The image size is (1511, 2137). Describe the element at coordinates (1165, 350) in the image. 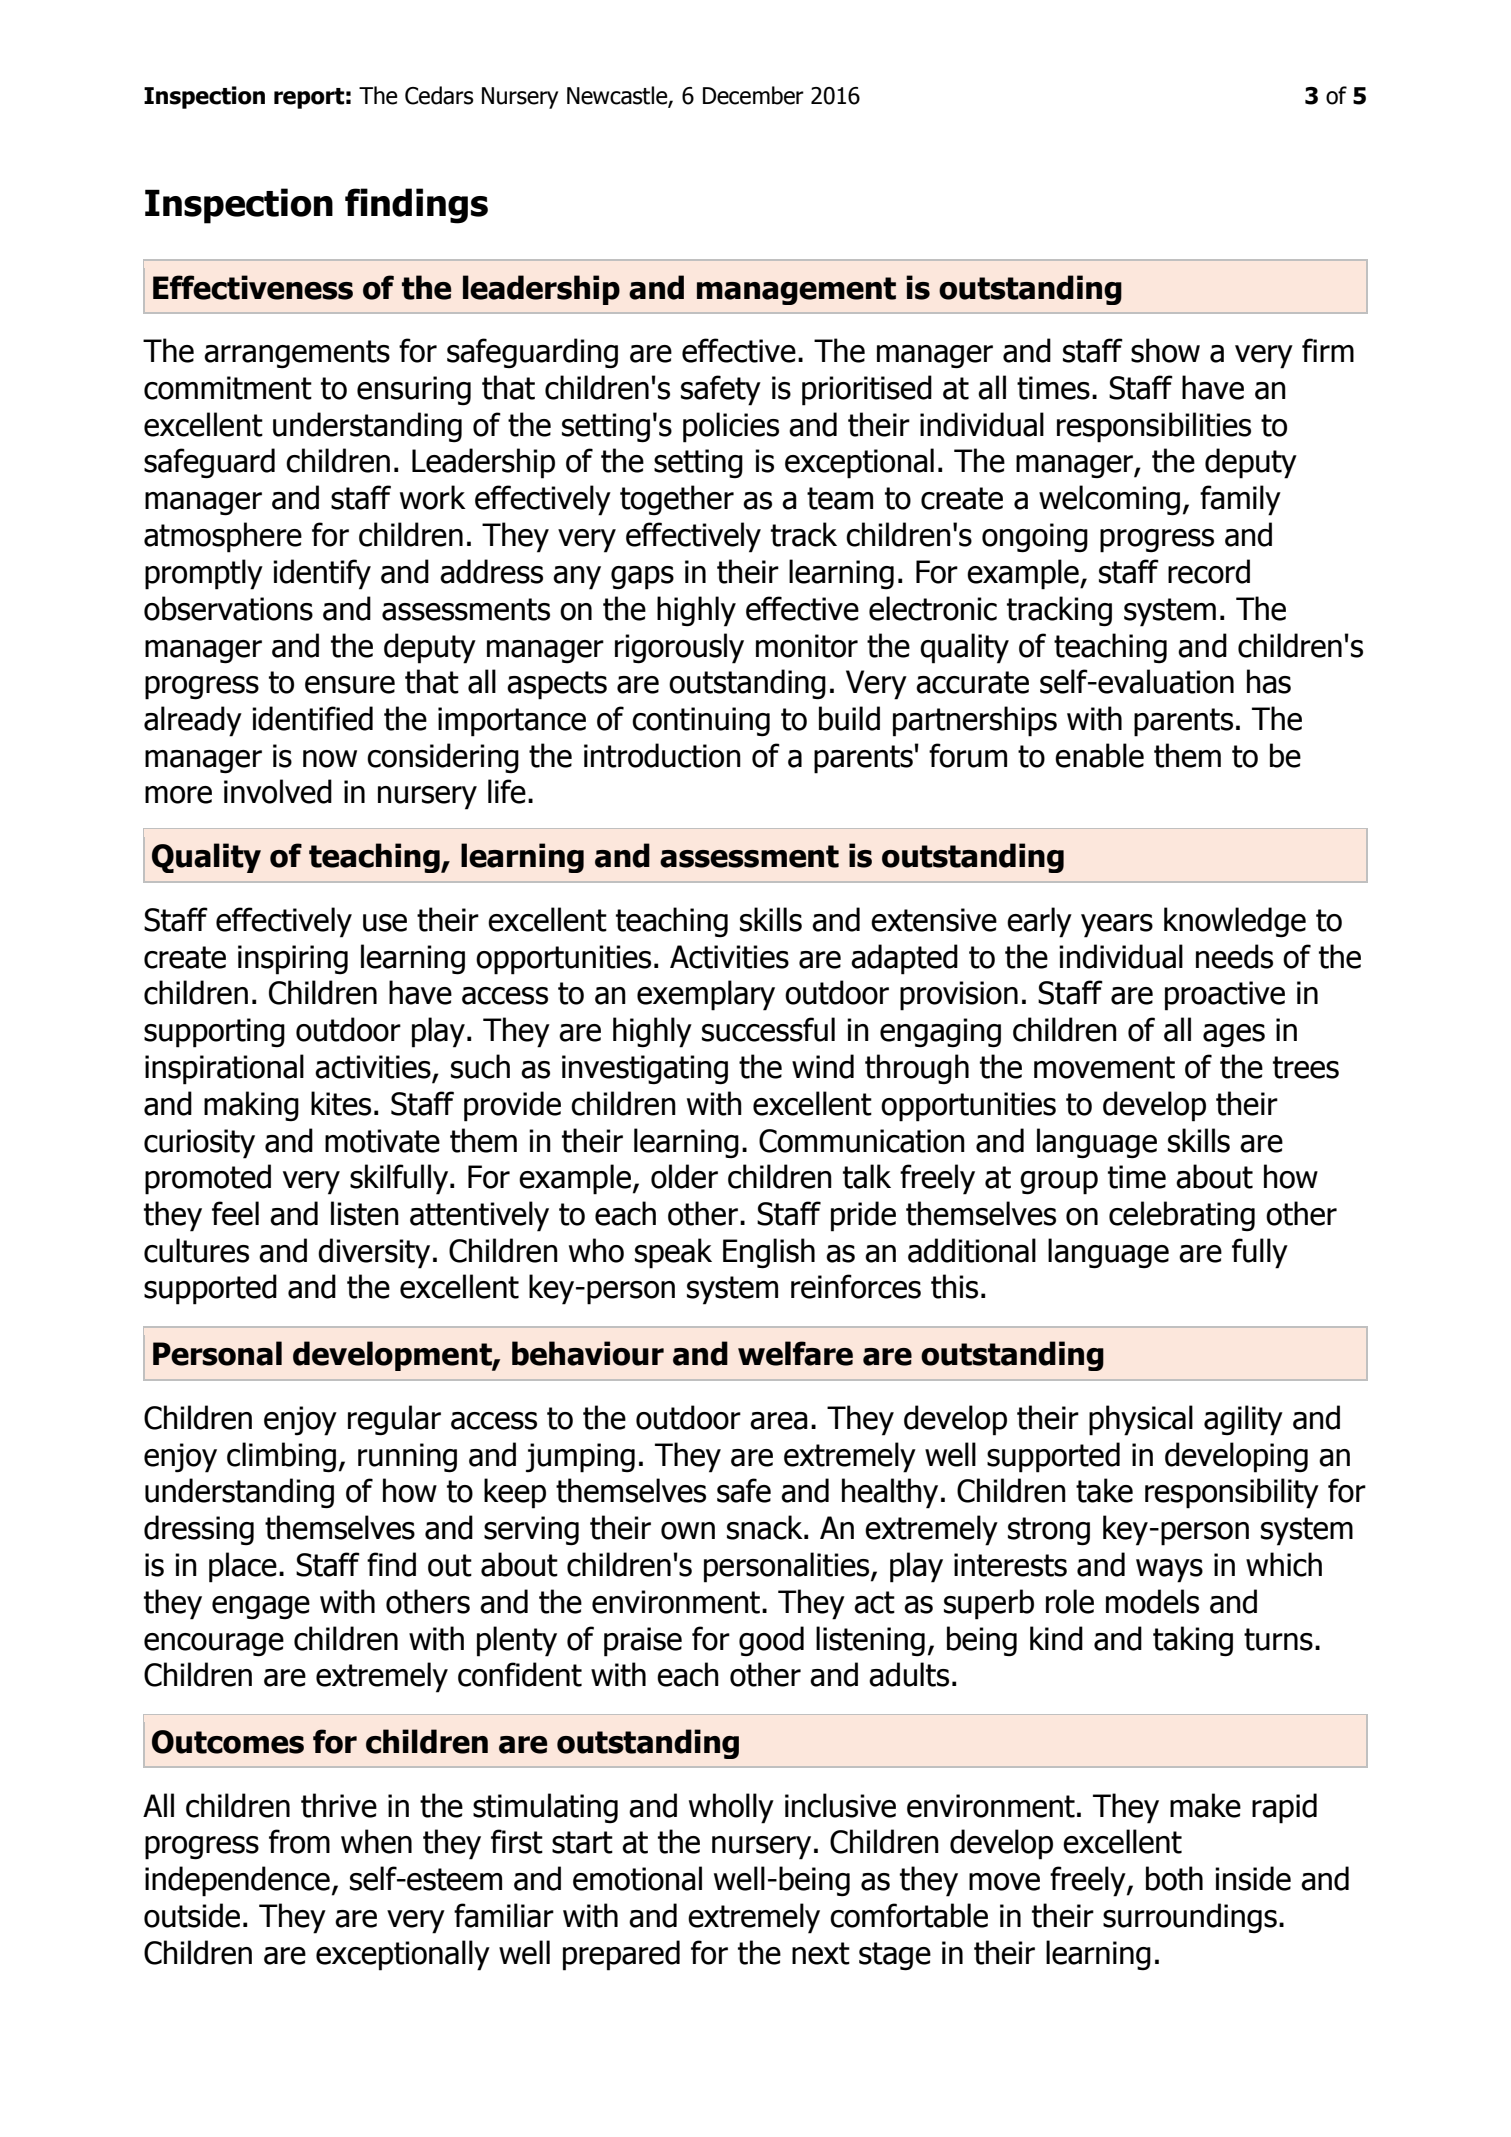

I see `show` at that location.
